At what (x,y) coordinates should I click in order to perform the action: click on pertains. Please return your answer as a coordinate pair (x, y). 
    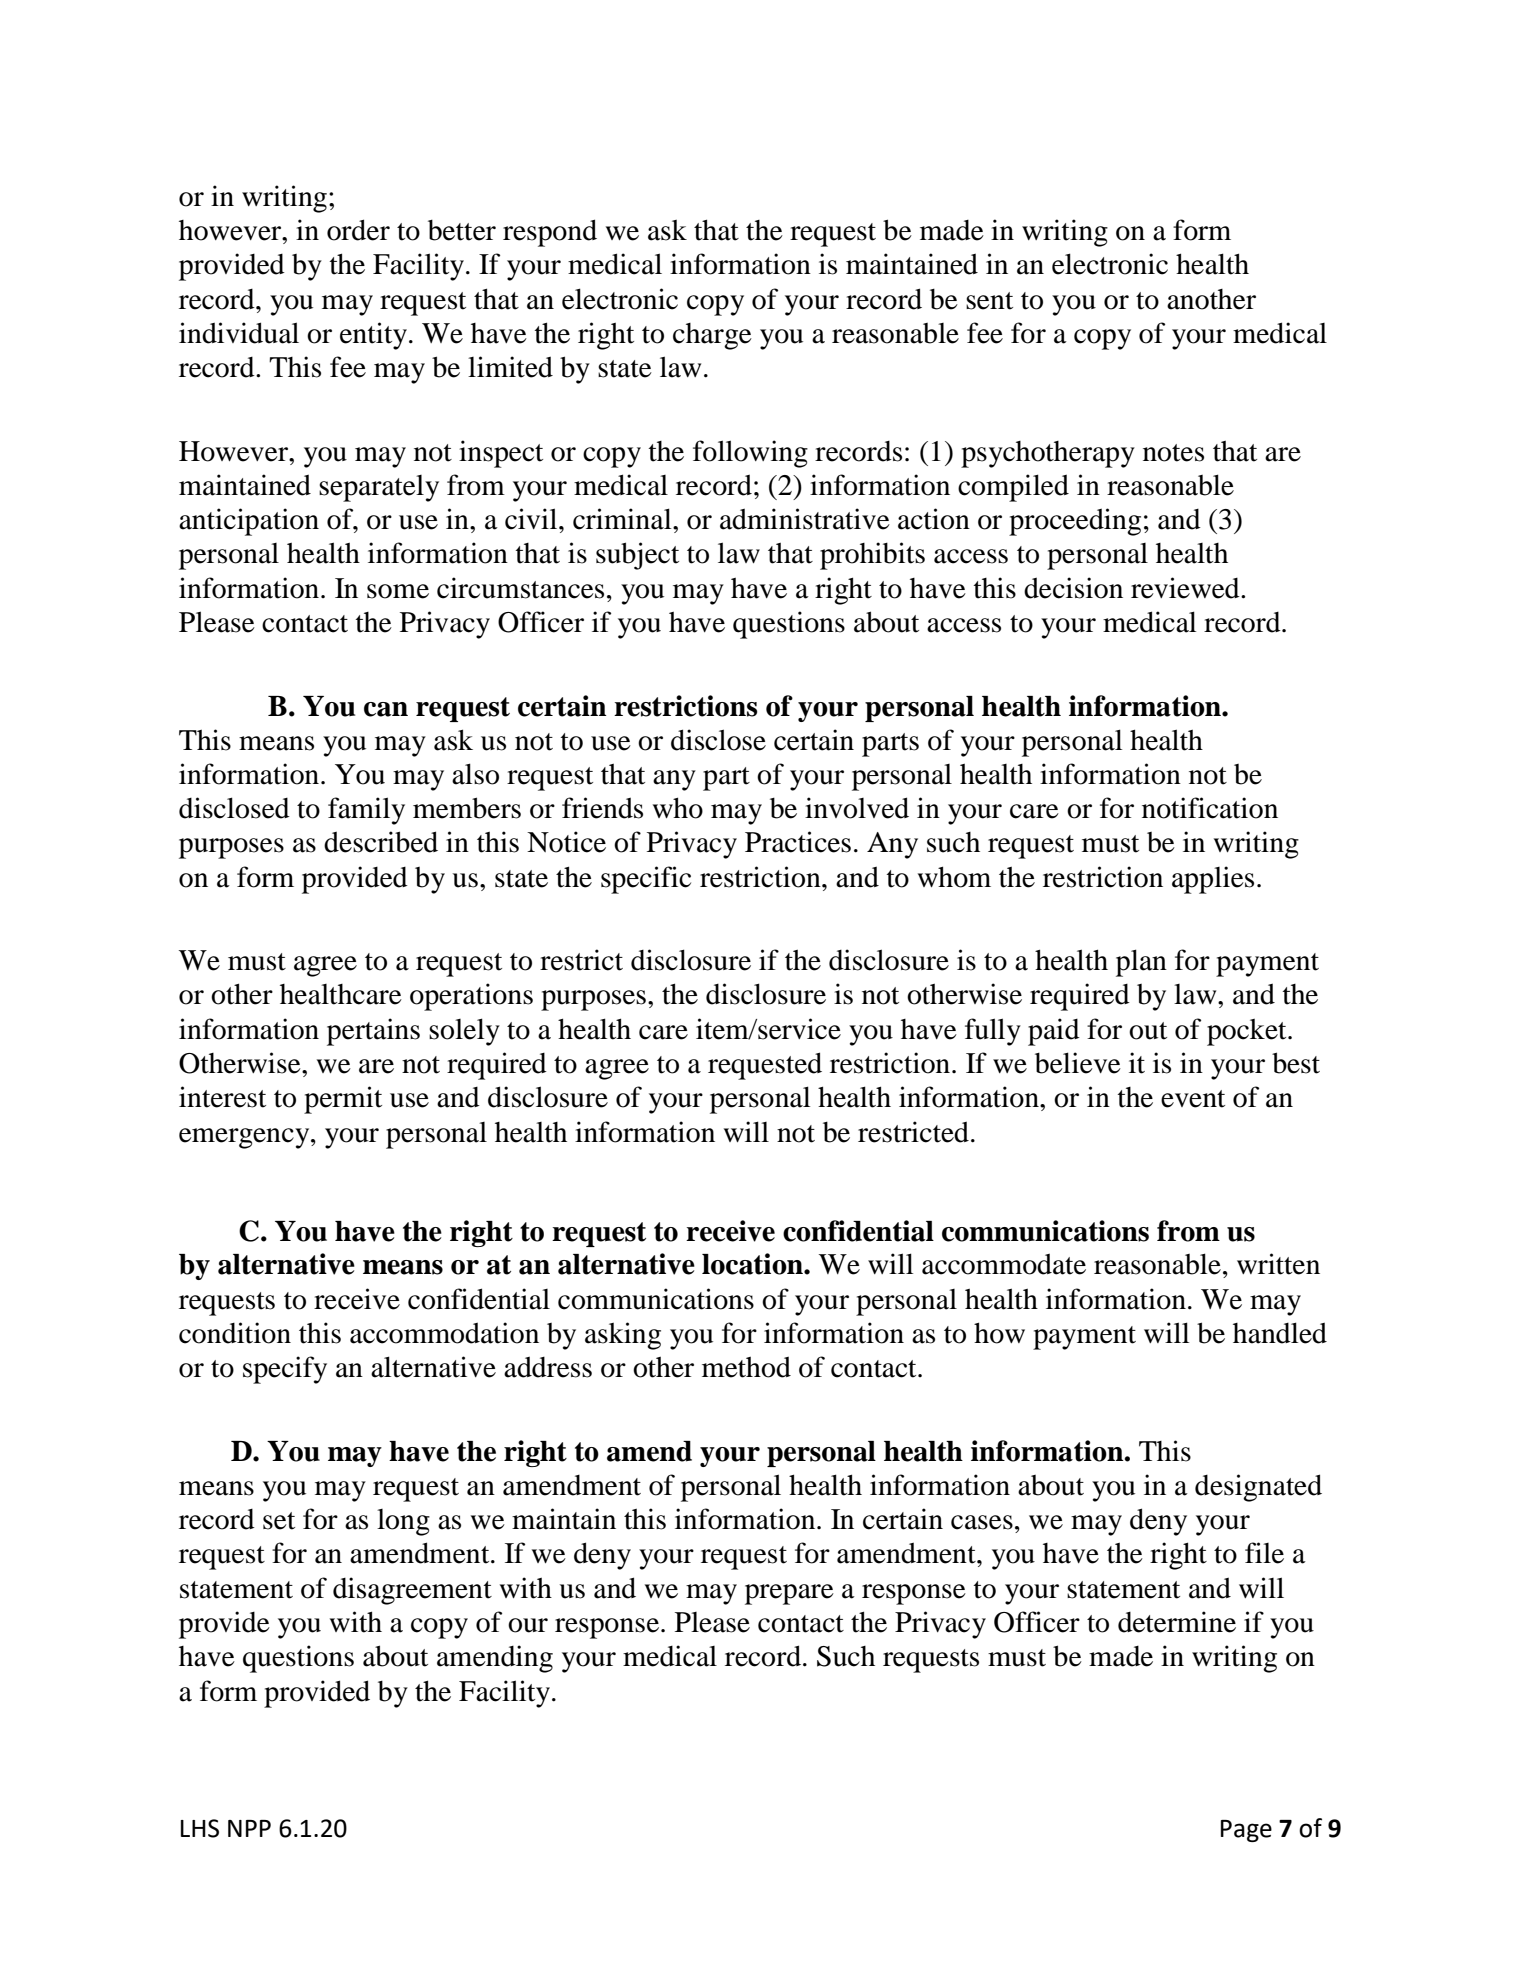
    Looking at the image, I should click on (373, 1032).
